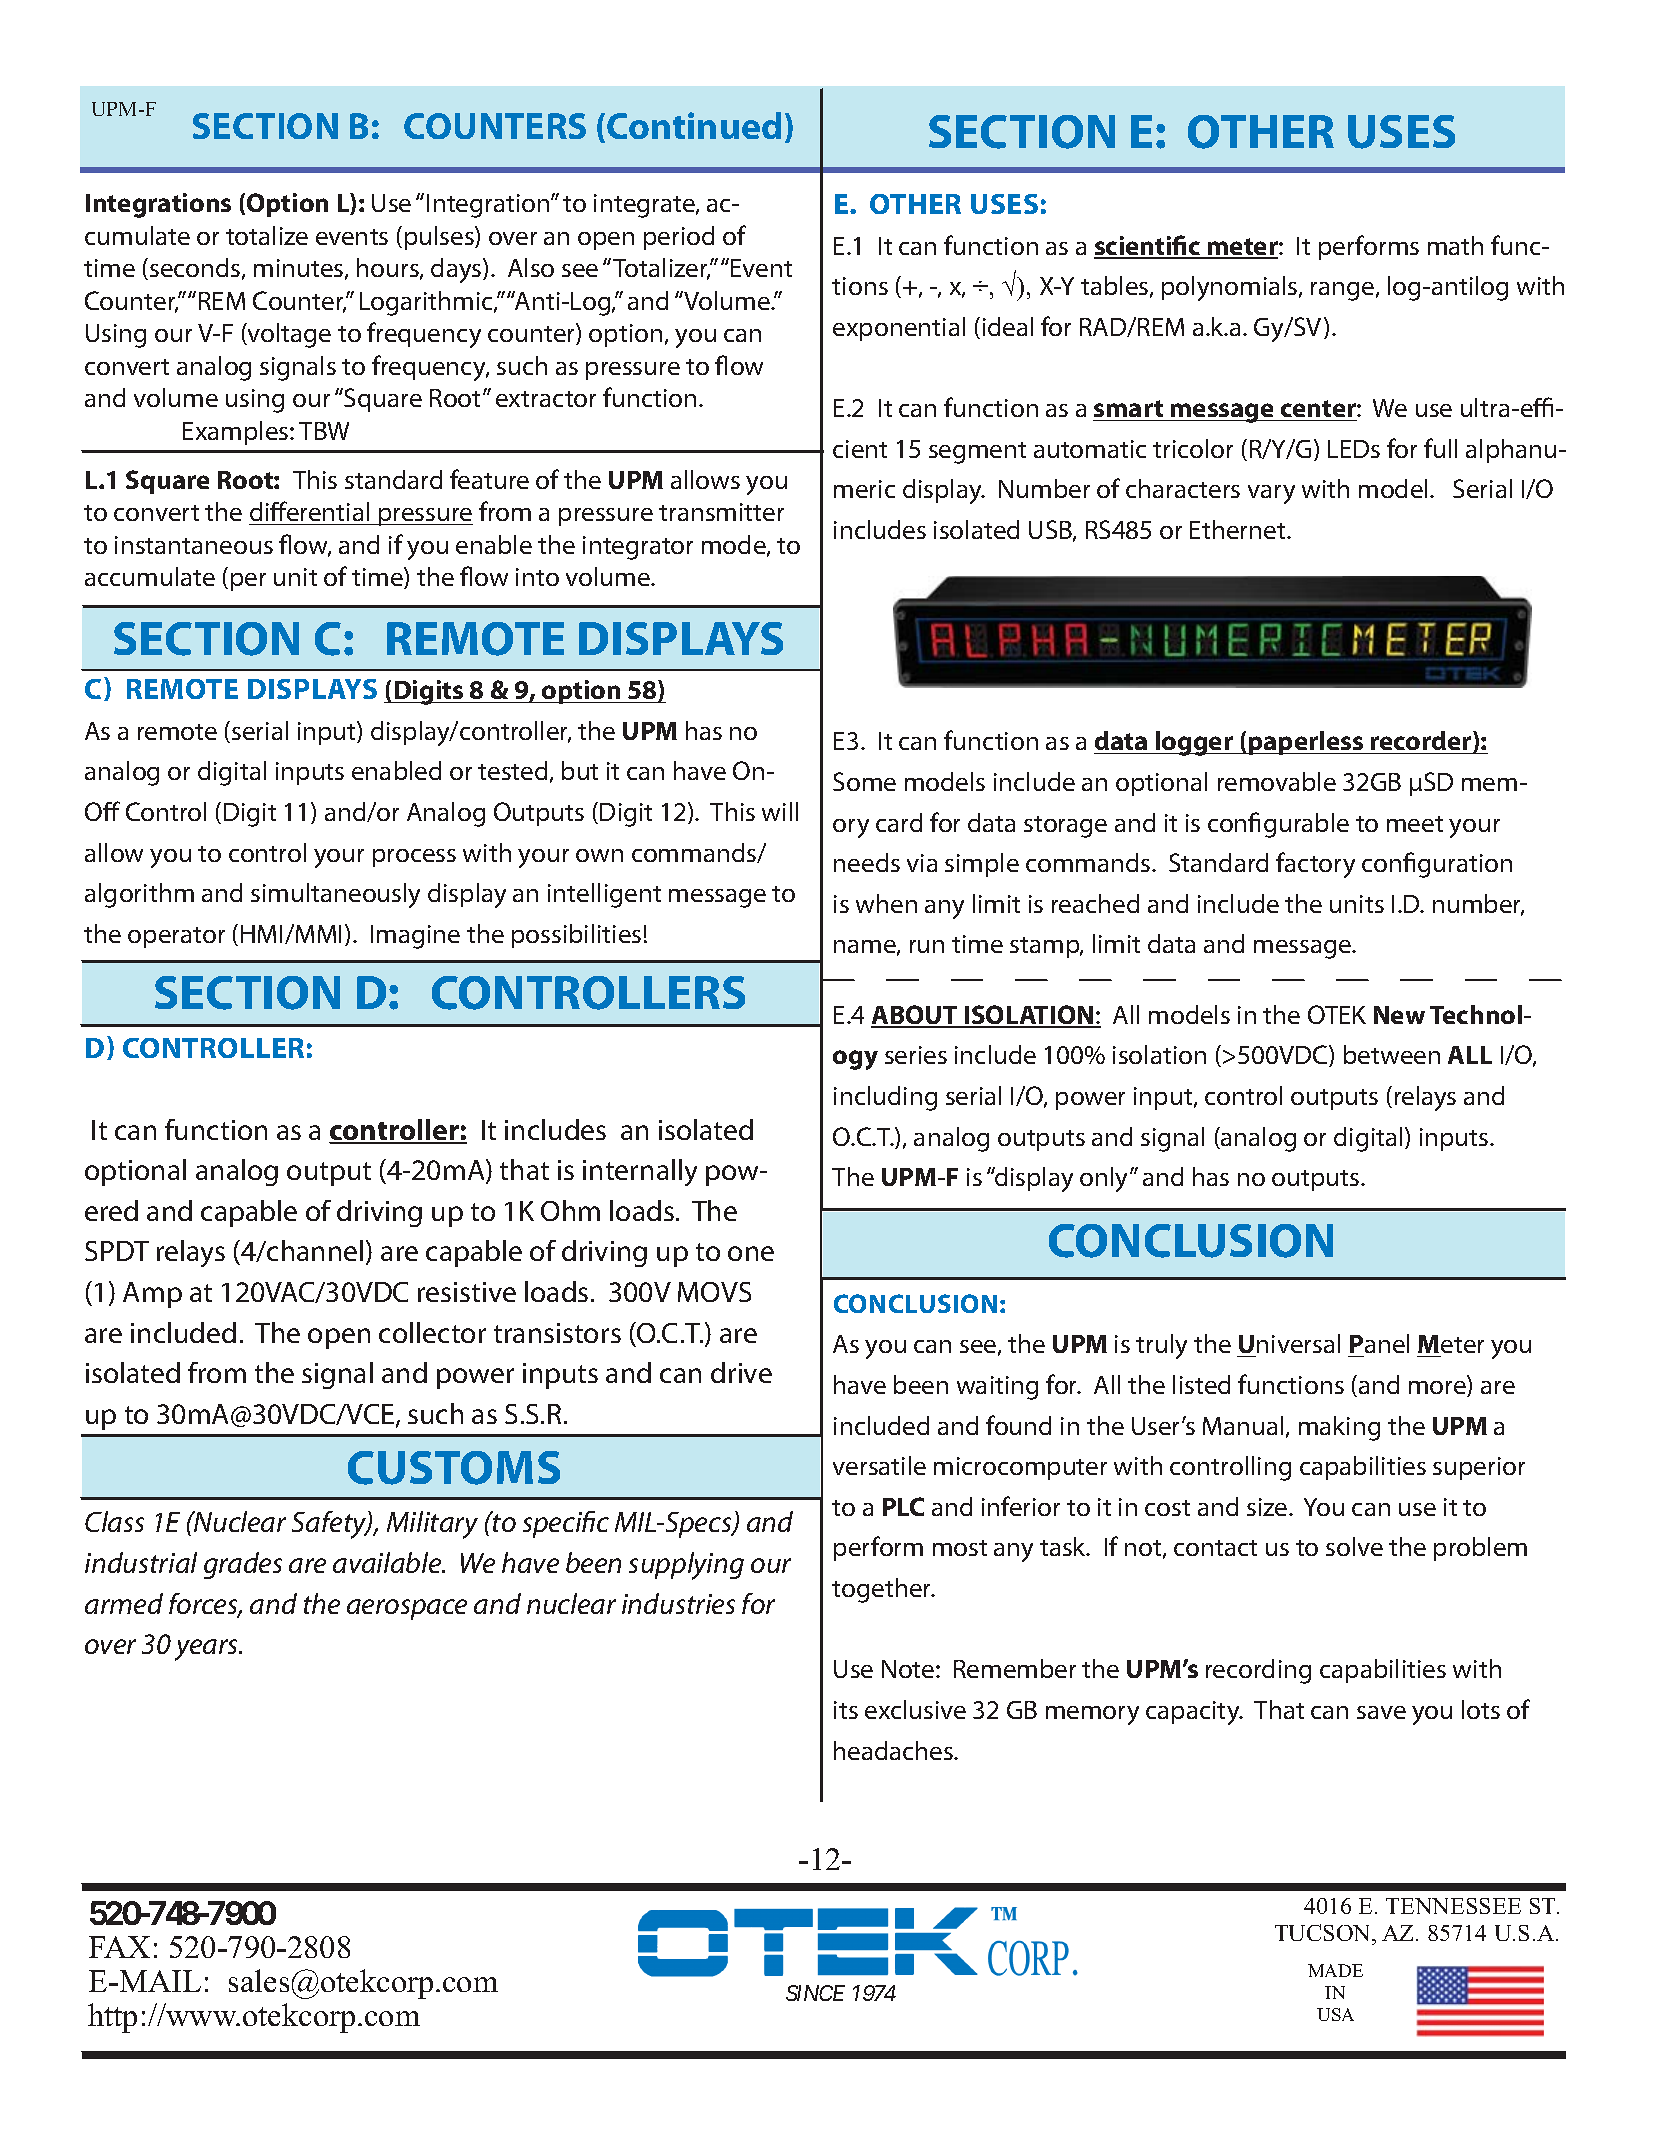 This document has height=2145, width=1657. What do you see at coordinates (694, 125) in the document?
I see `Continued` at bounding box center [694, 125].
